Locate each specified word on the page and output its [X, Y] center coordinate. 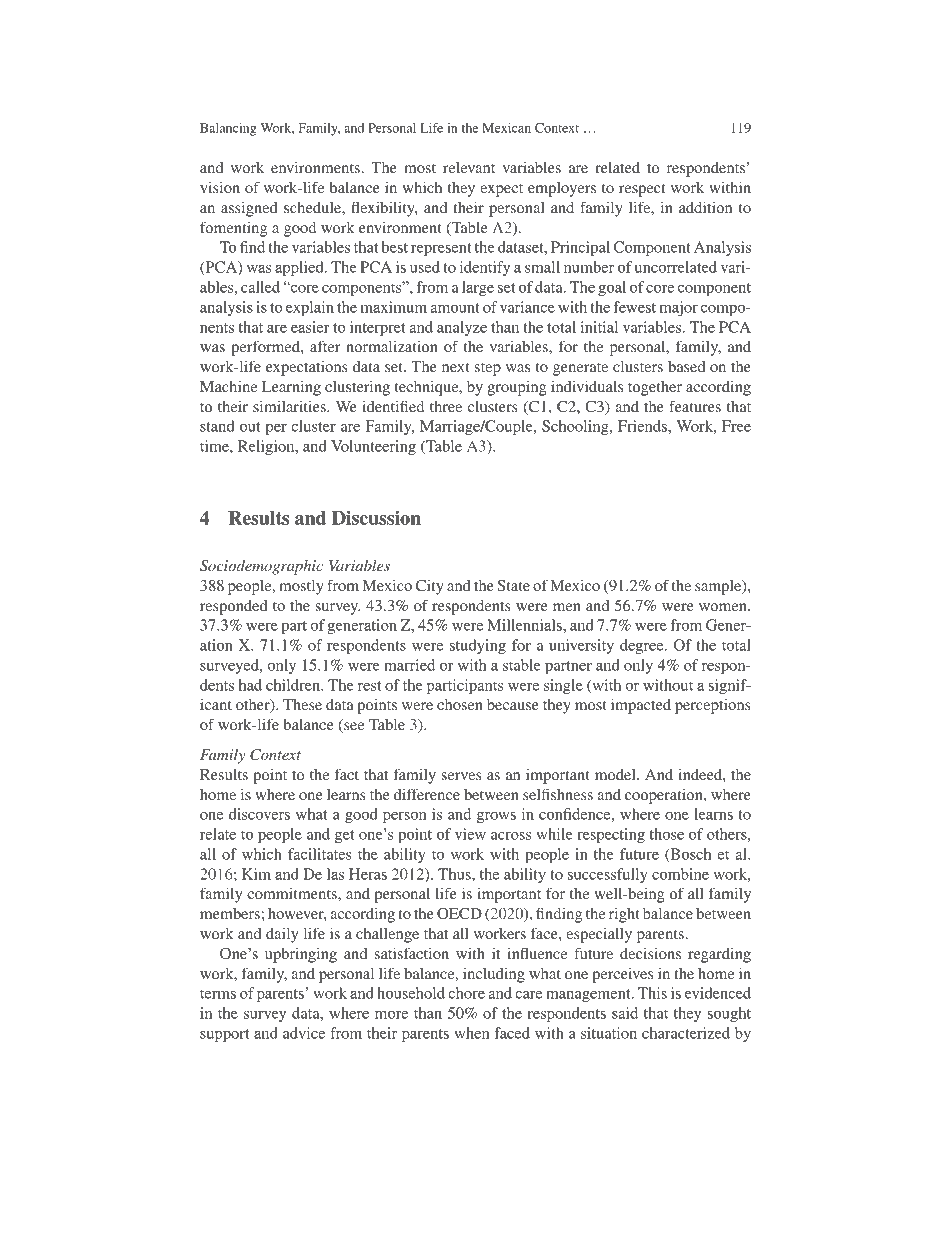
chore [466, 993]
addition [705, 207]
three [446, 406]
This [652, 993]
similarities [290, 406]
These [302, 704]
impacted [641, 706]
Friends [643, 426]
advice [304, 1033]
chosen [460, 704]
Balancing [228, 129]
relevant [469, 167]
